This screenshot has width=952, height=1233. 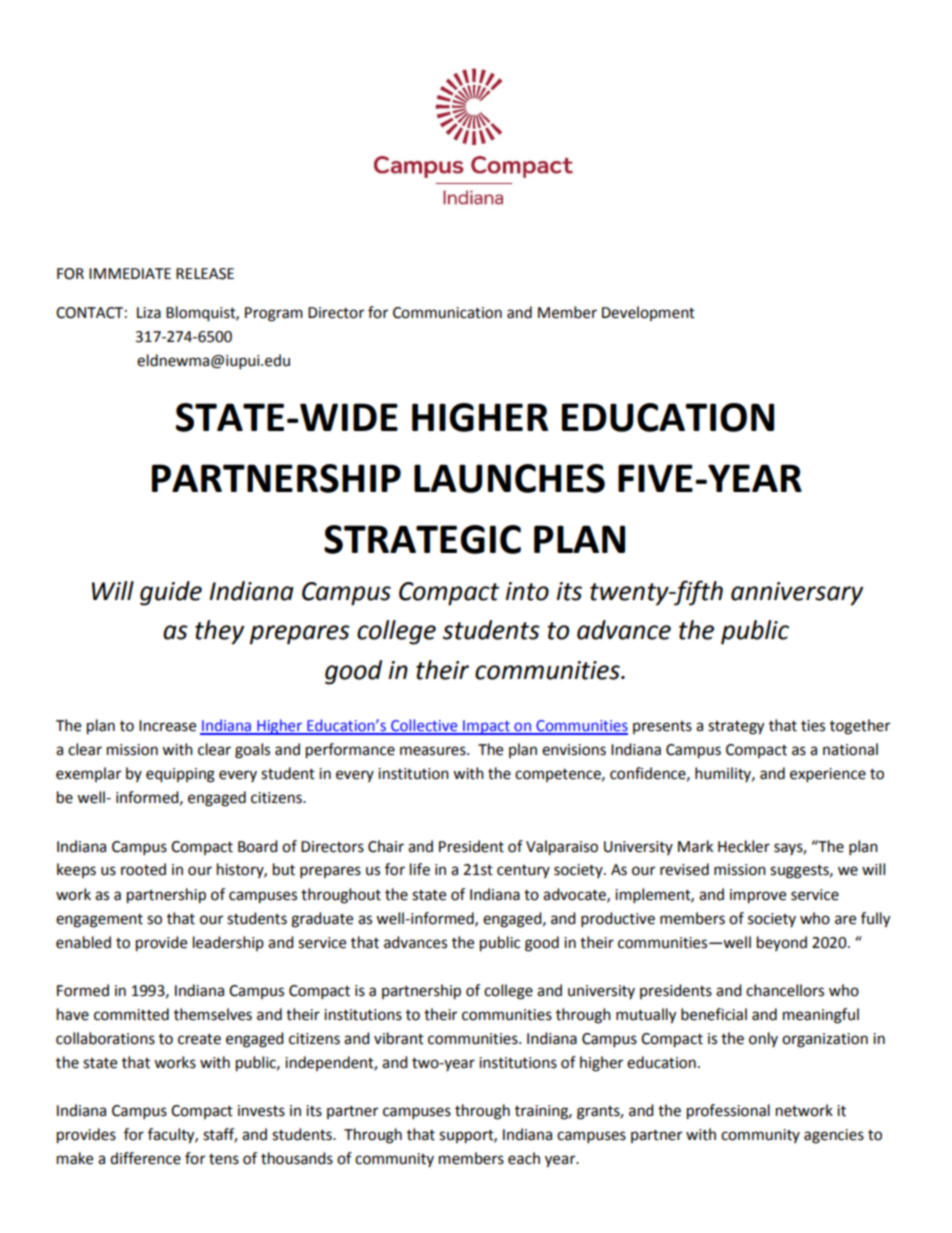 I want to click on guide, so click(x=171, y=593).
